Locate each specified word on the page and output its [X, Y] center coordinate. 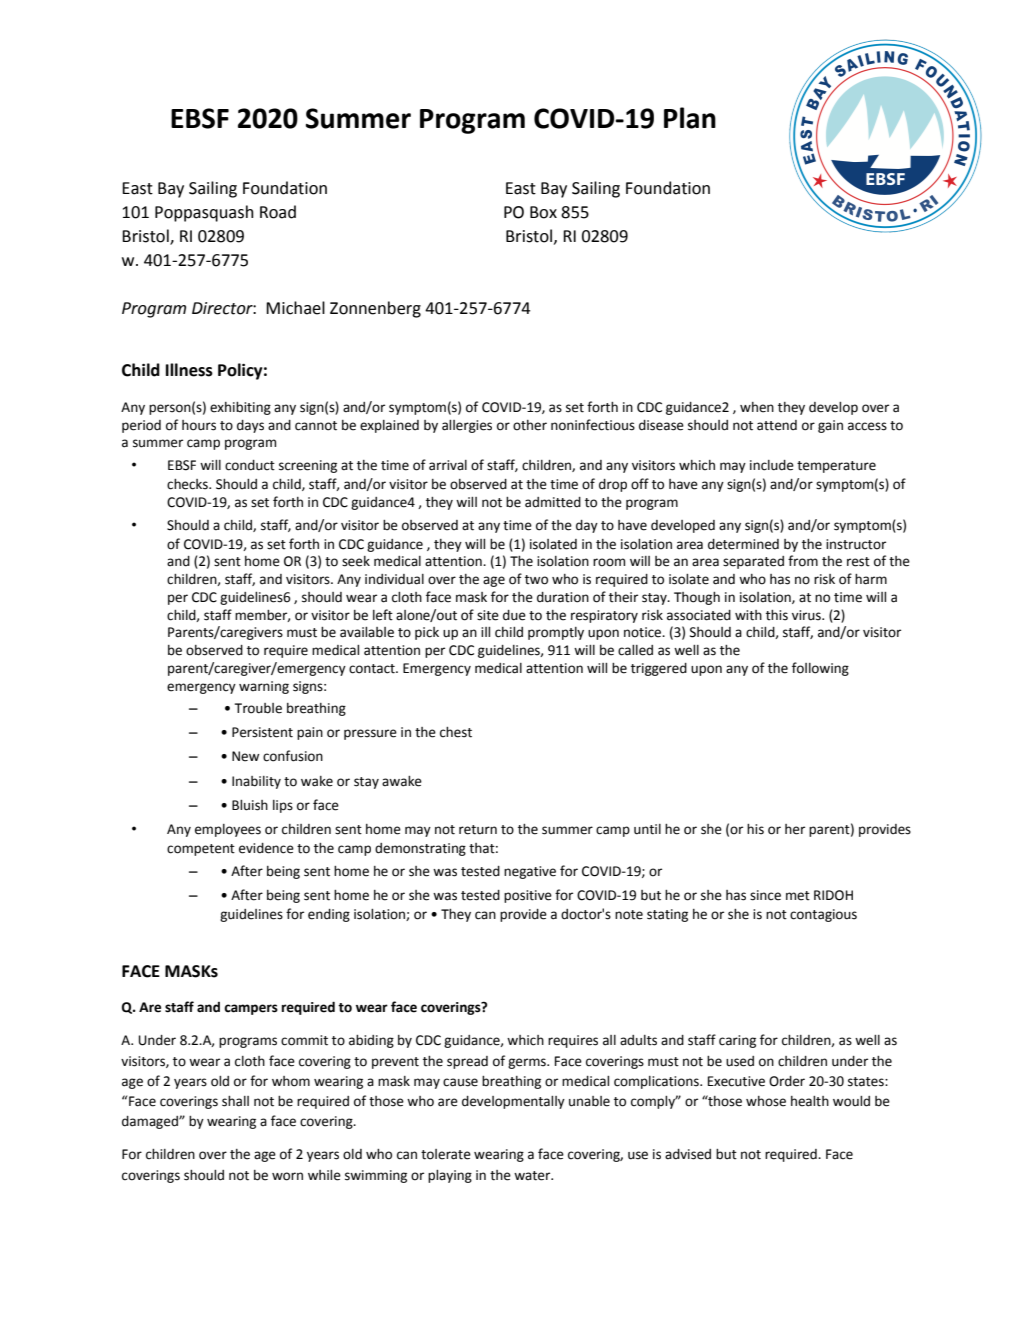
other [530, 425]
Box [543, 212]
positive [528, 896]
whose [766, 1101]
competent [201, 850]
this [777, 615]
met [798, 896]
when [757, 407]
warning [264, 687]
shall [235, 1101]
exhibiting [240, 408]
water [533, 1176]
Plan [690, 118]
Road [278, 212]
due [514, 615]
